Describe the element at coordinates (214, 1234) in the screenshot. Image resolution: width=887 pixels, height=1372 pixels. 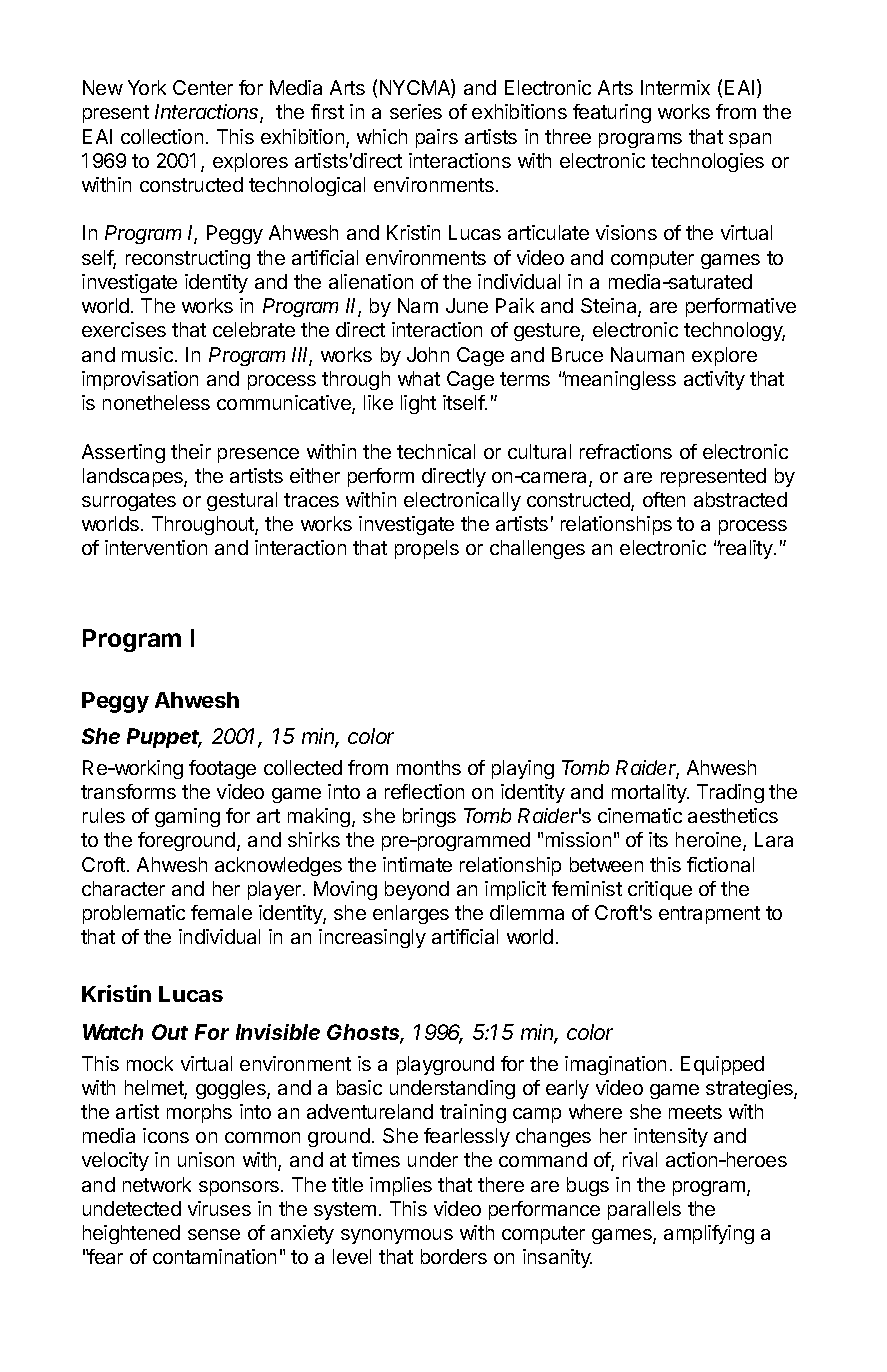
I see `sense` at that location.
